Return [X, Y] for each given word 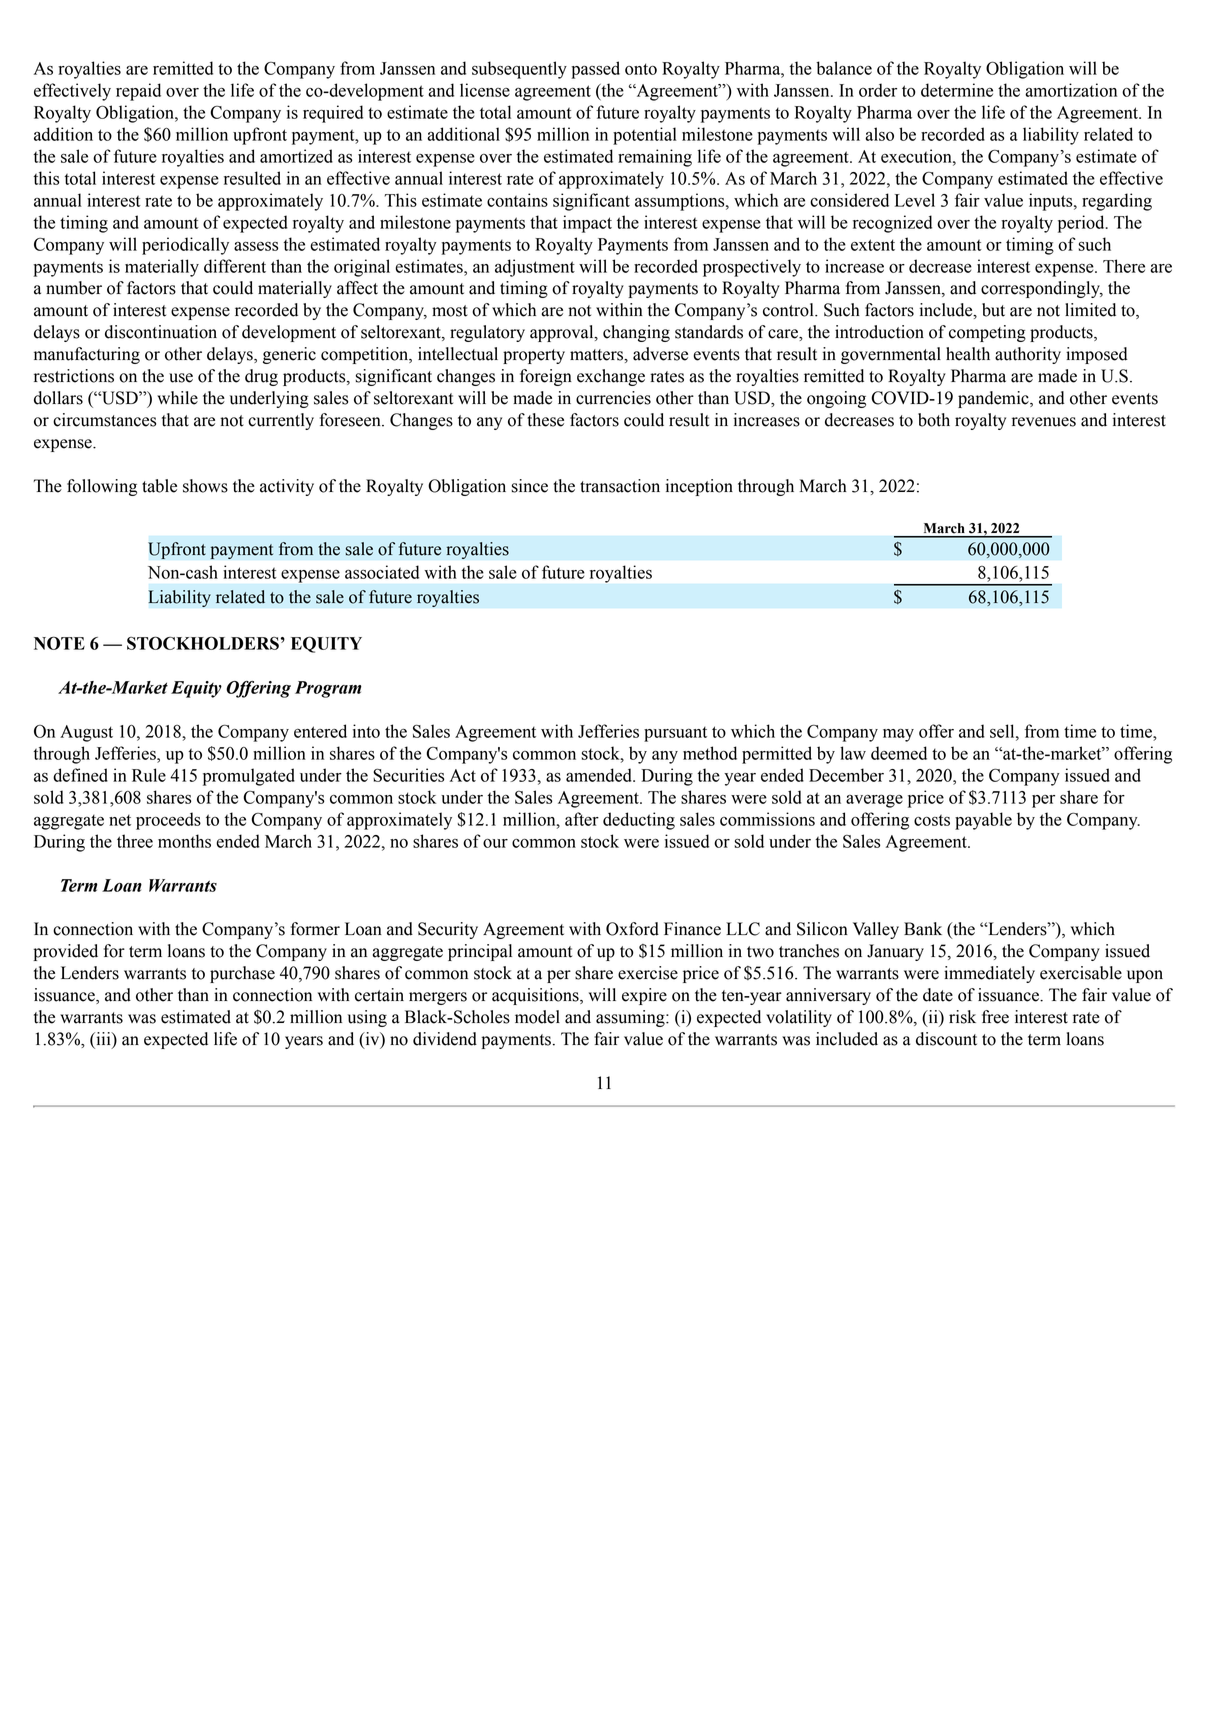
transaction [620, 486]
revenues [1044, 422]
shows [205, 486]
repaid [138, 92]
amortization [1071, 90]
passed [595, 70]
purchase [242, 974]
